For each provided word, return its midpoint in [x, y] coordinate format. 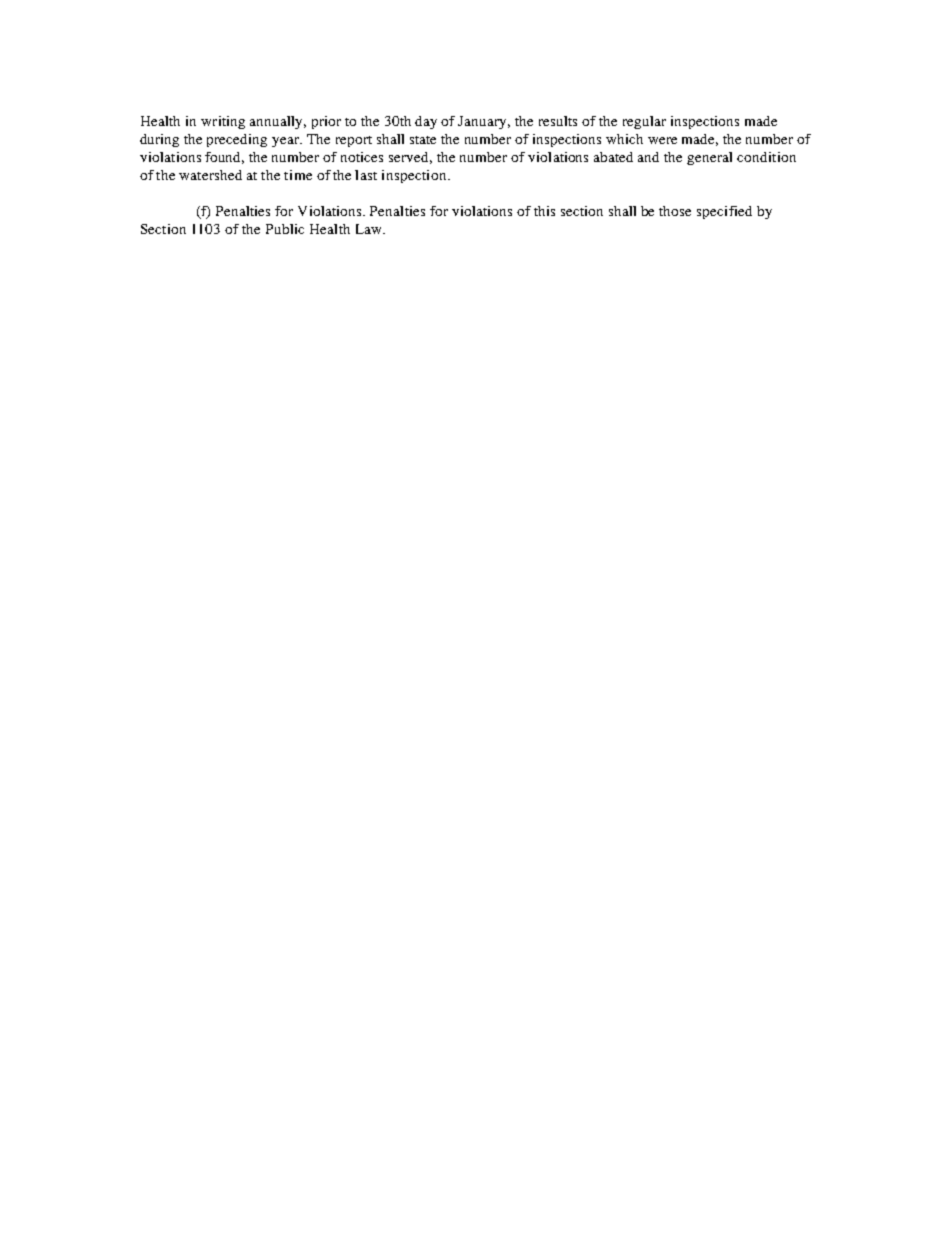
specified [724, 212]
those [675, 211]
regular [644, 122]
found [224, 158]
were [662, 140]
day [426, 122]
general [709, 158]
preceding [237, 140]
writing [223, 122]
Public [285, 229]
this [544, 211]
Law [370, 229]
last [366, 175]
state [423, 140]
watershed [210, 175]
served [410, 158]
